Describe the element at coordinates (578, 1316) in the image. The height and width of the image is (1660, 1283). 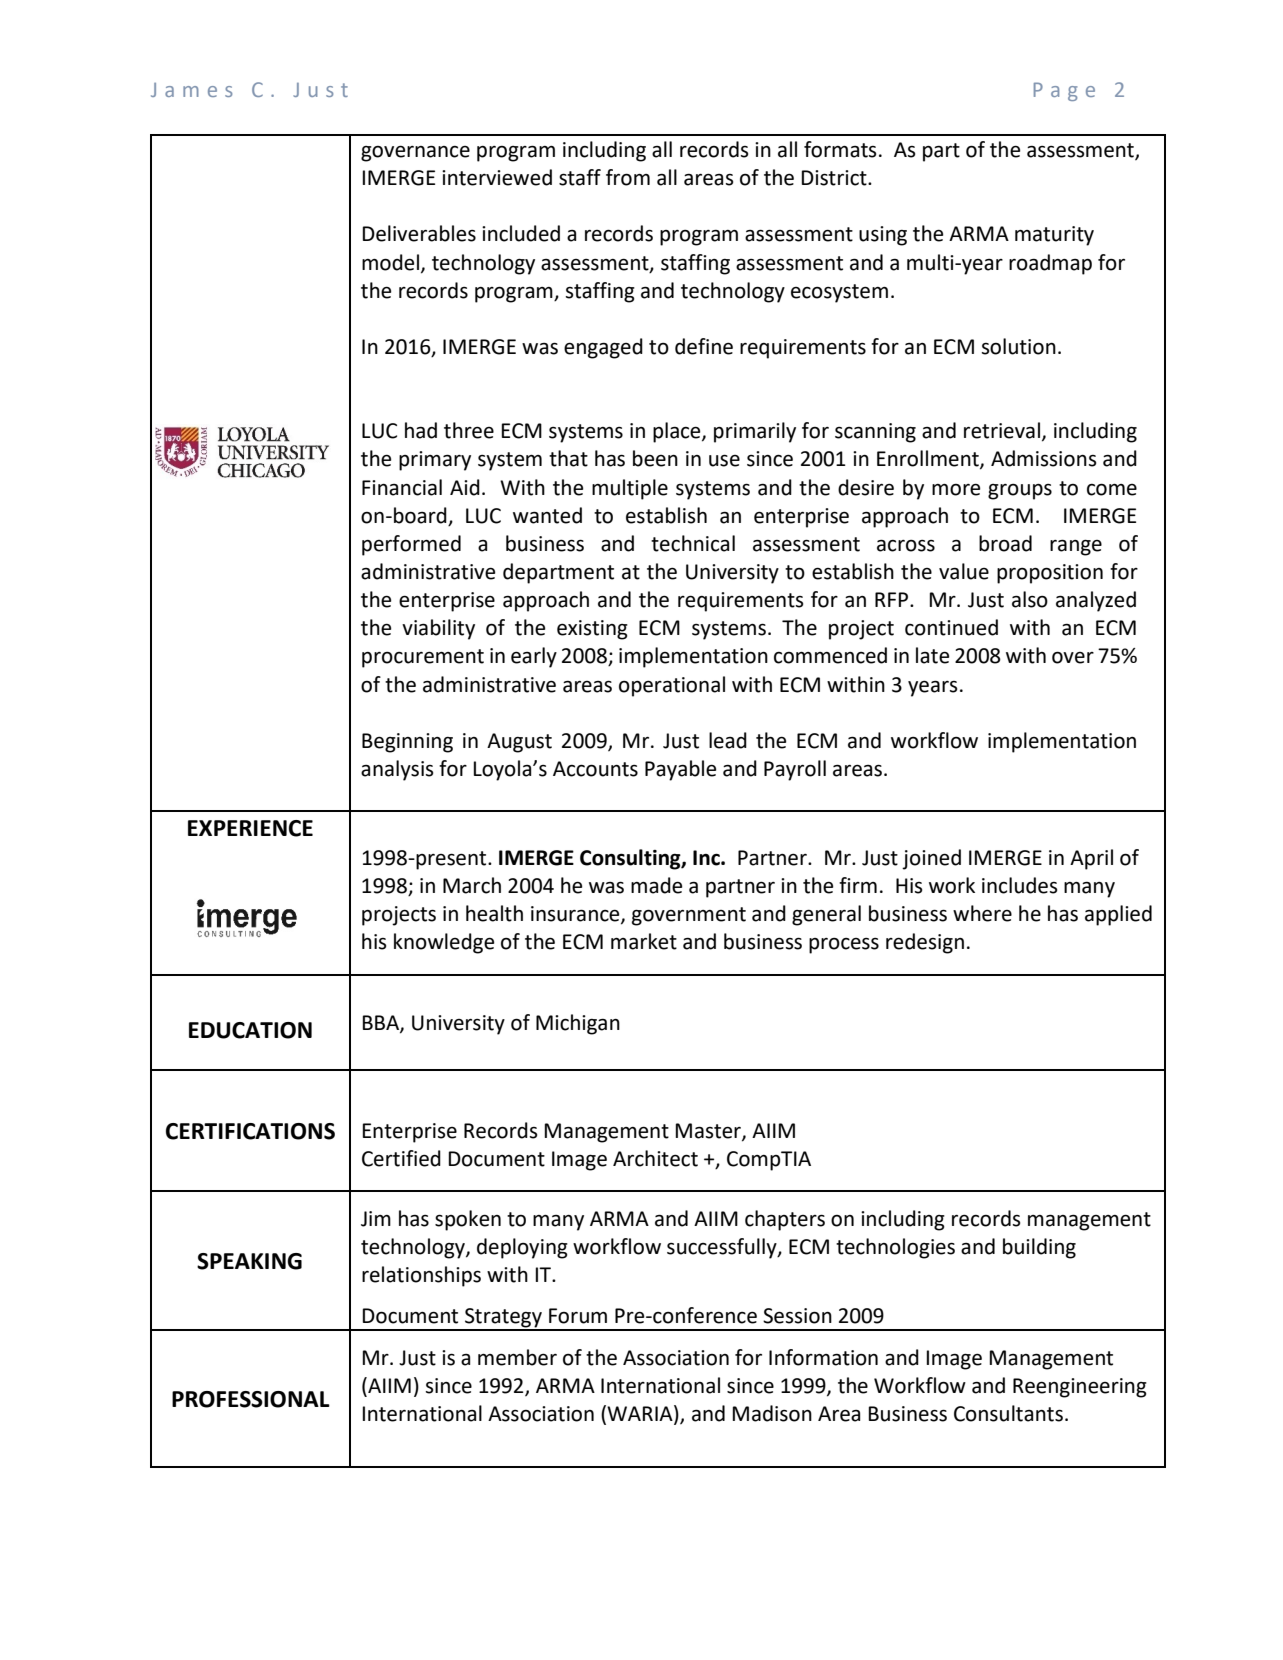
I see `Forum` at that location.
